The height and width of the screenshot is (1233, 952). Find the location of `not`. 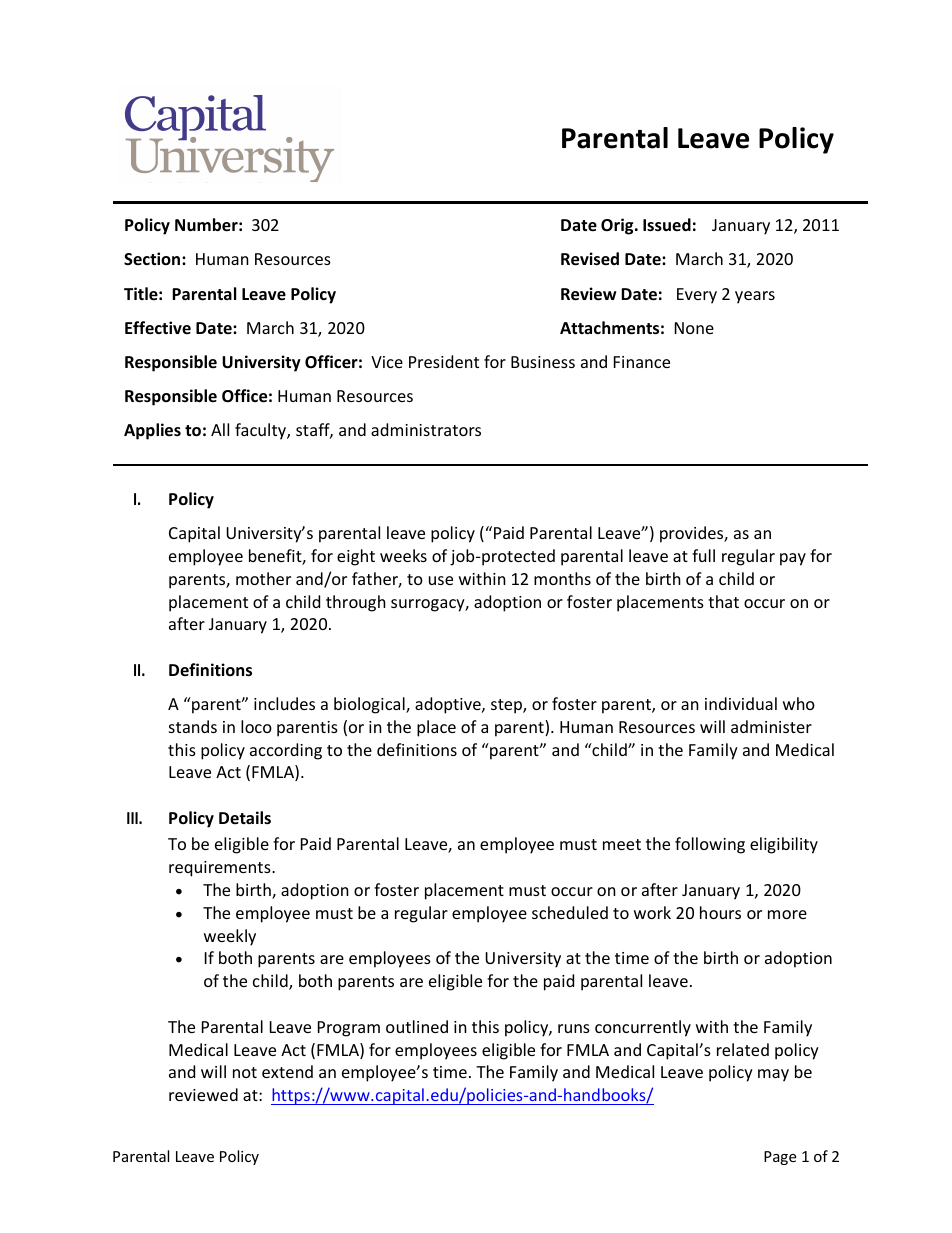

not is located at coordinates (245, 1072).
